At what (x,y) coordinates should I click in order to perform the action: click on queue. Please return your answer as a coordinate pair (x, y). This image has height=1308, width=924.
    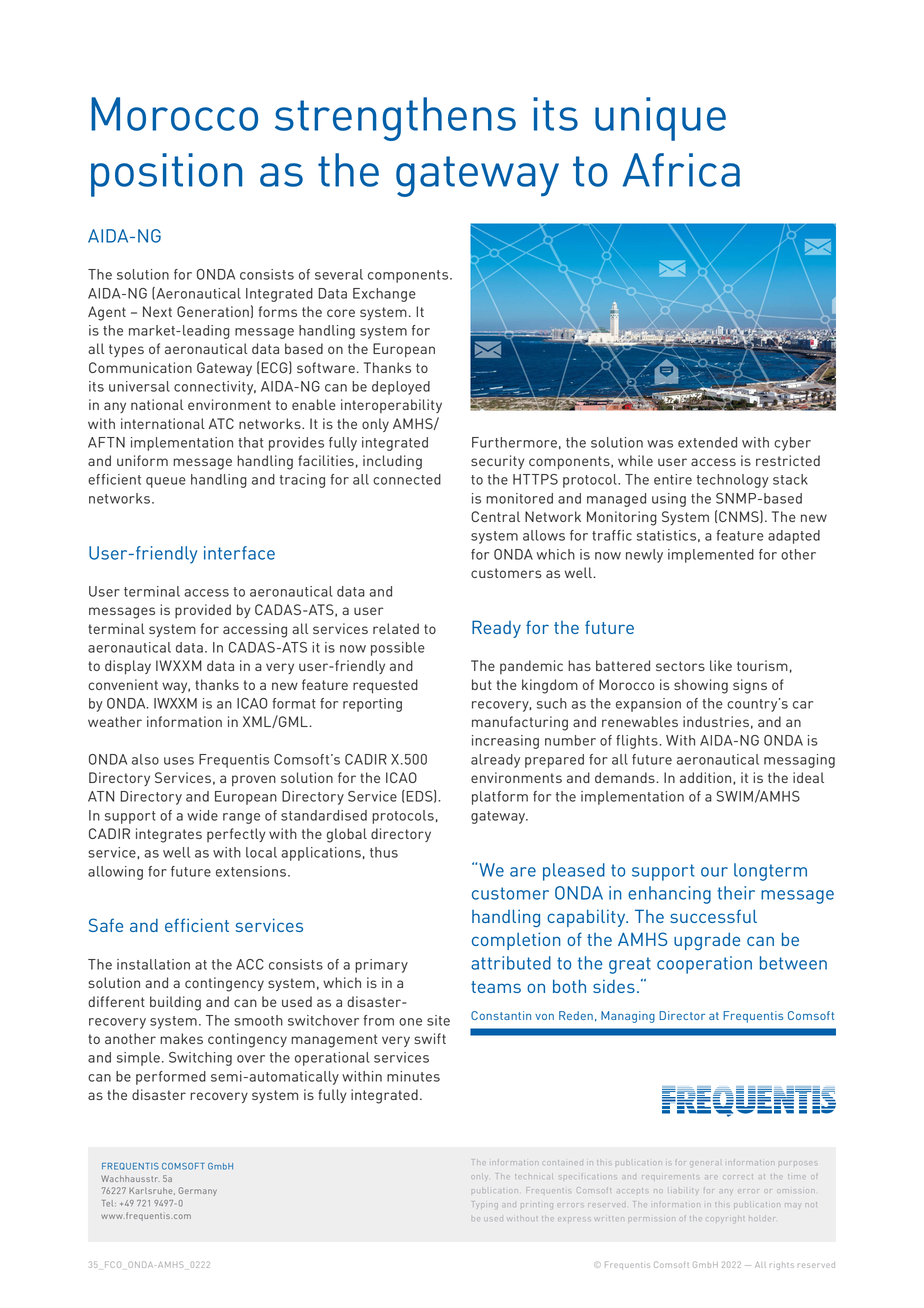
    Looking at the image, I should click on (166, 482).
